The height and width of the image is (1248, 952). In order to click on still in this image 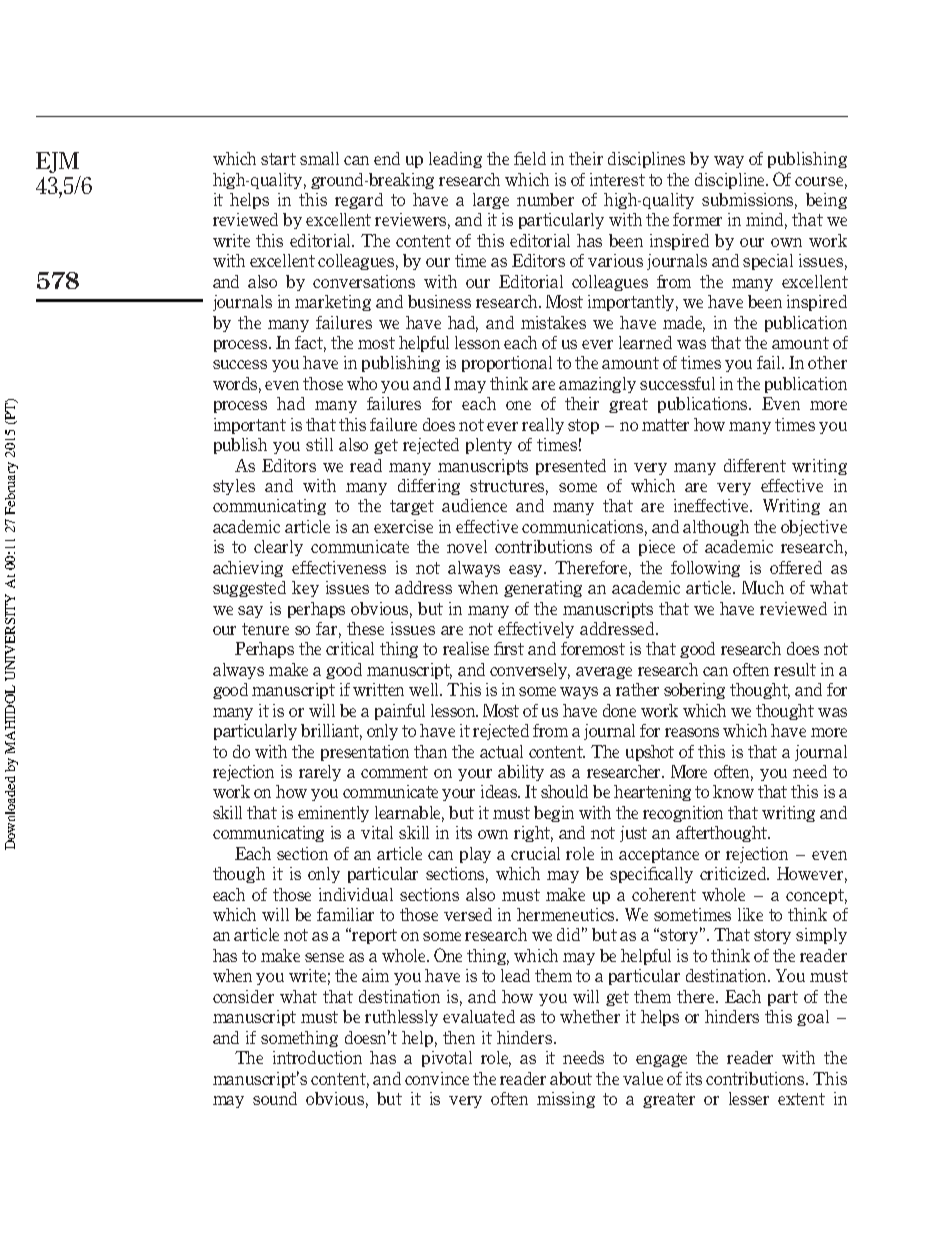, I will do `click(319, 444)`.
